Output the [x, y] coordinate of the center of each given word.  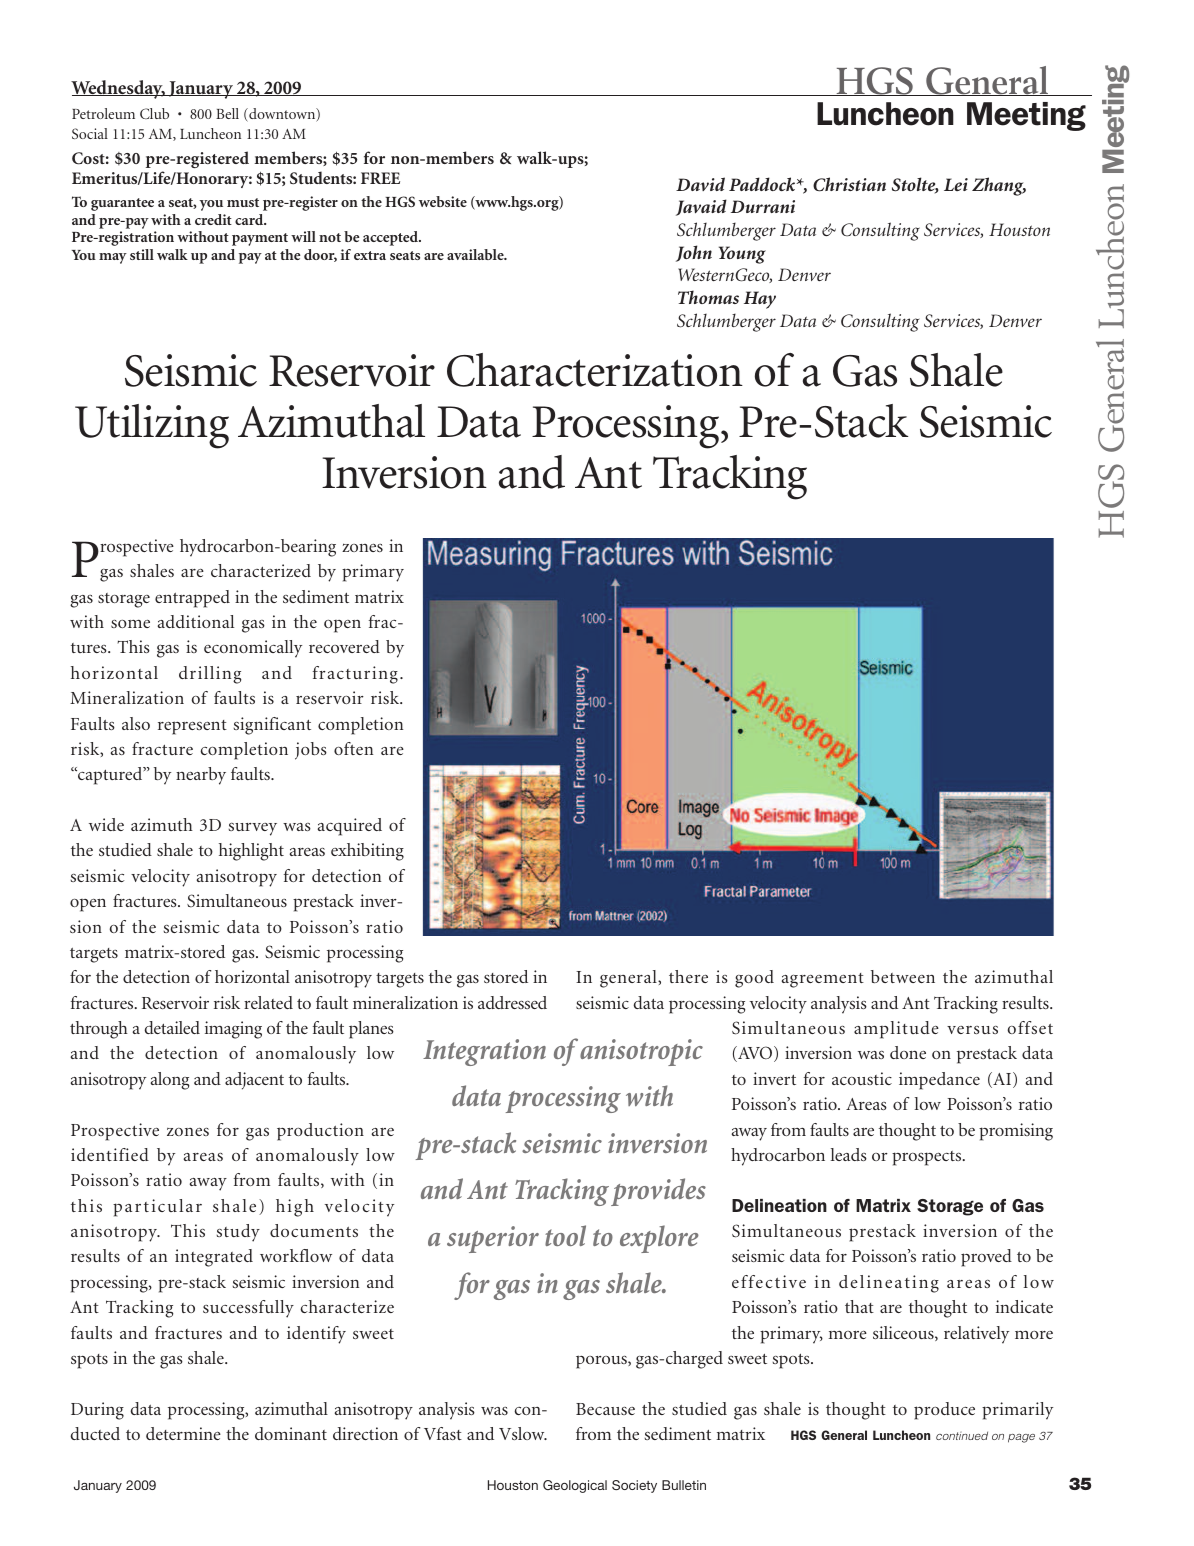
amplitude [896, 1030]
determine [183, 1433]
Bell [227, 113]
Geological [575, 1486]
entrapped [192, 599]
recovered [344, 646]
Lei [956, 184]
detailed [172, 1027]
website [443, 201]
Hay [760, 300]
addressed [512, 1002]
